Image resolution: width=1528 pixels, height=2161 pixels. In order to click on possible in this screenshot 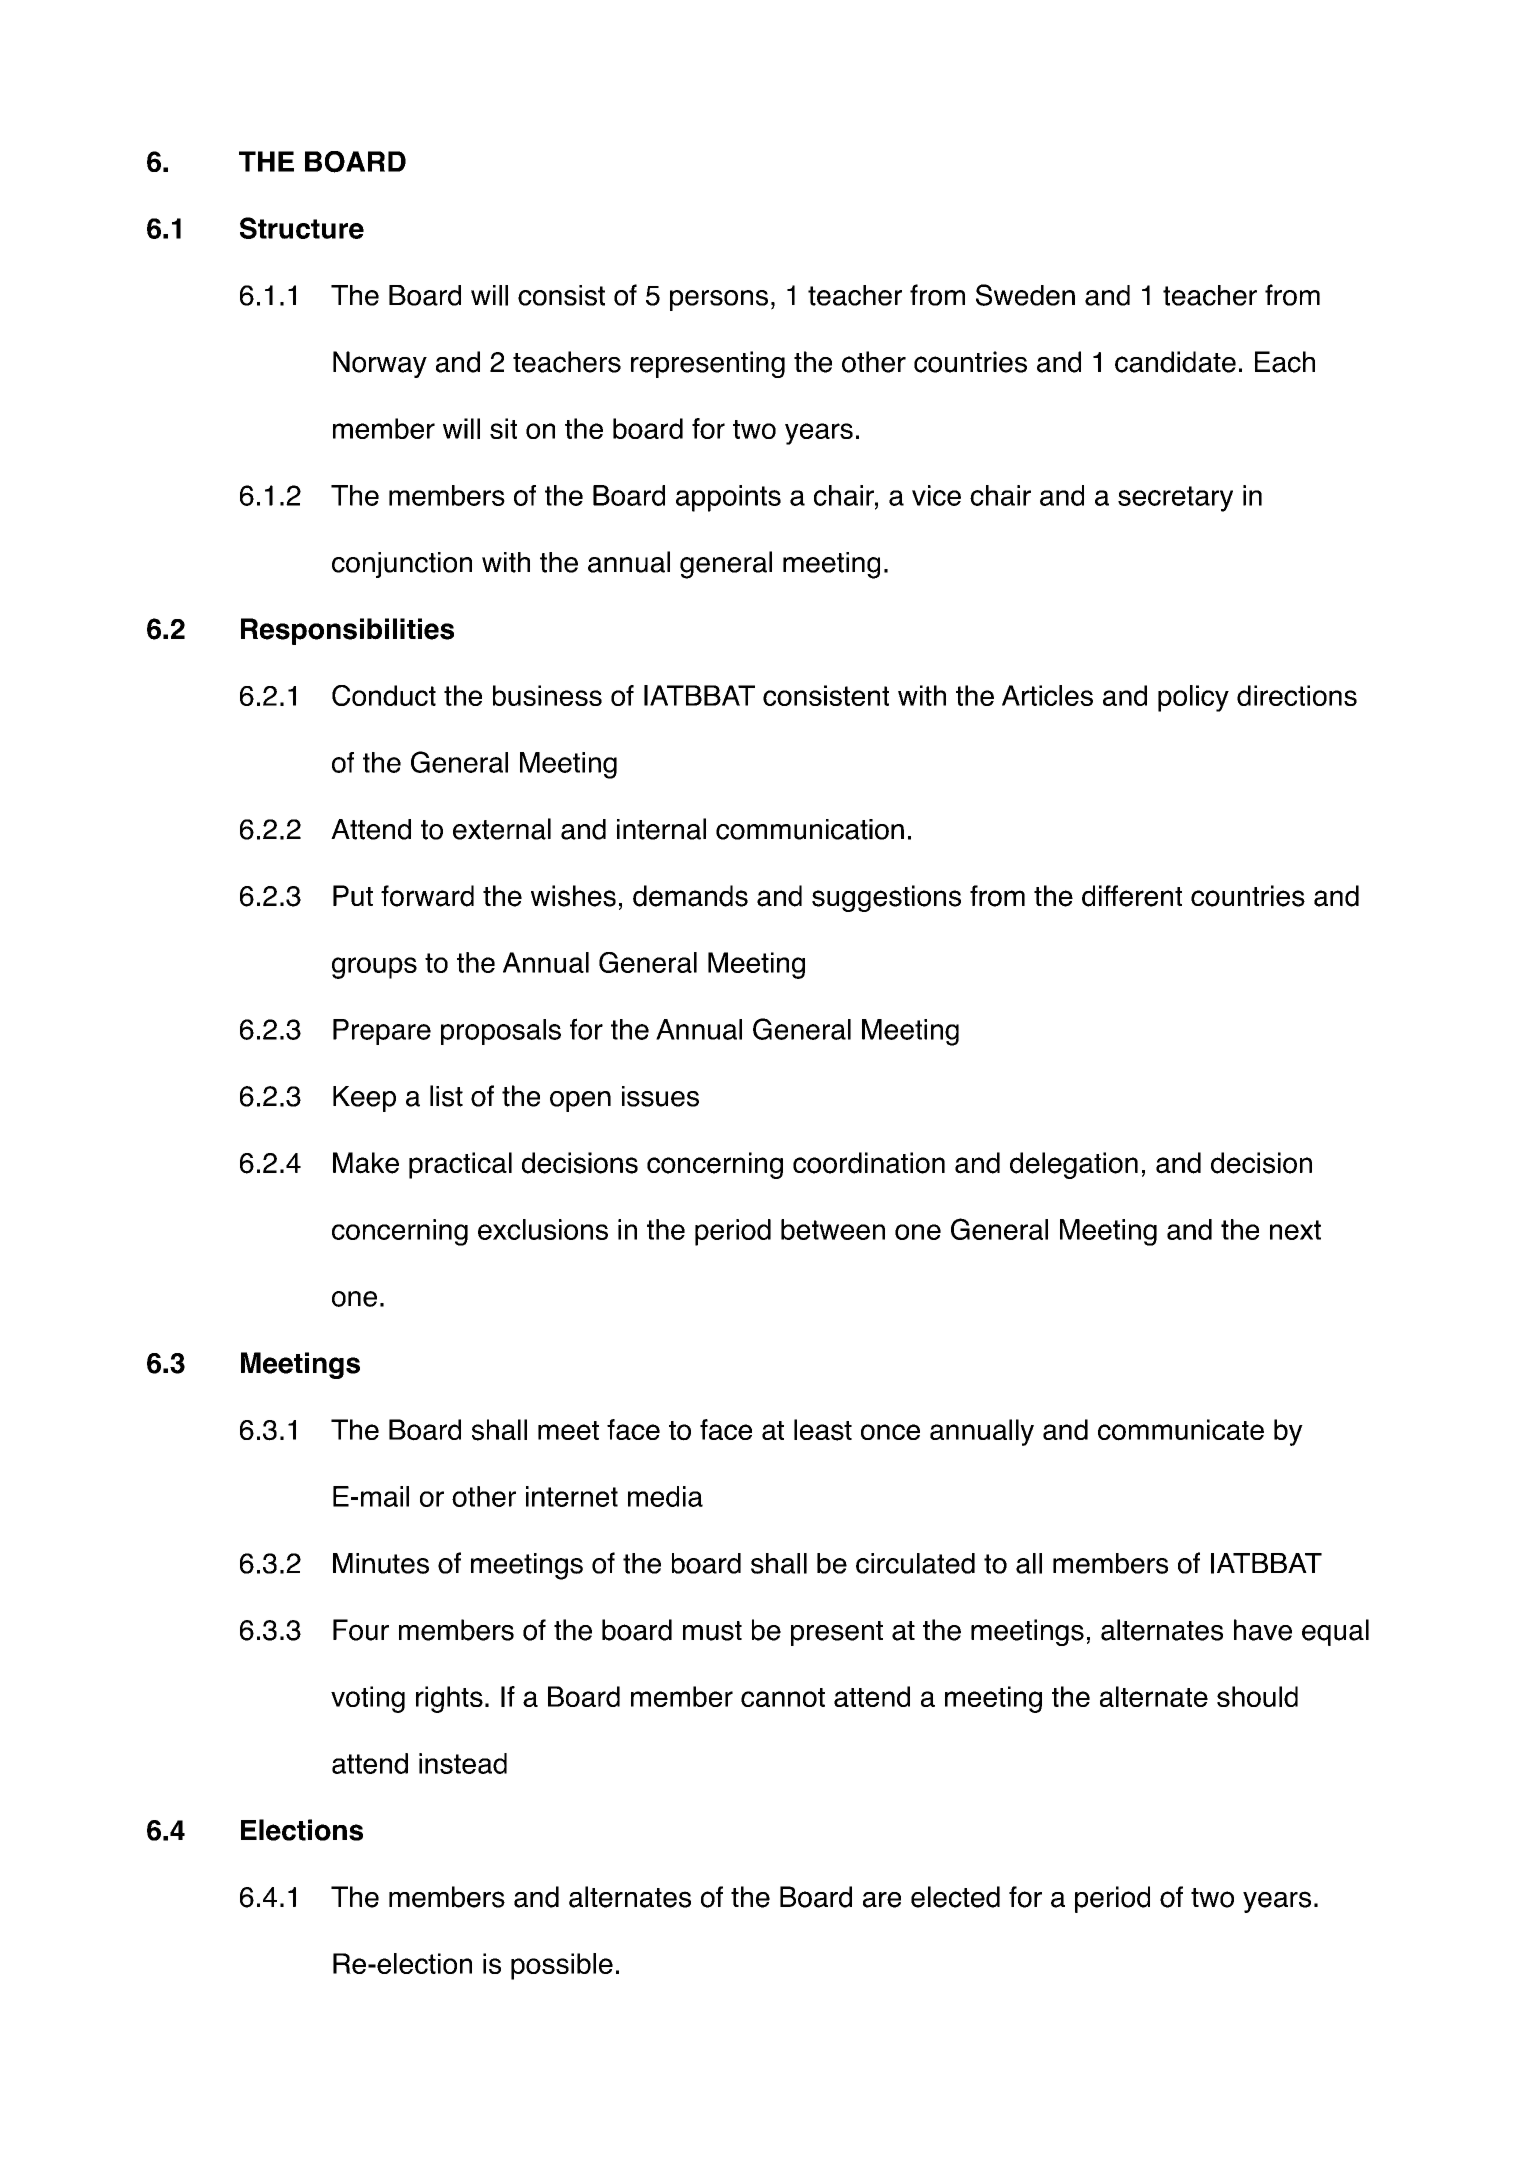, I will do `click(562, 1966)`.
